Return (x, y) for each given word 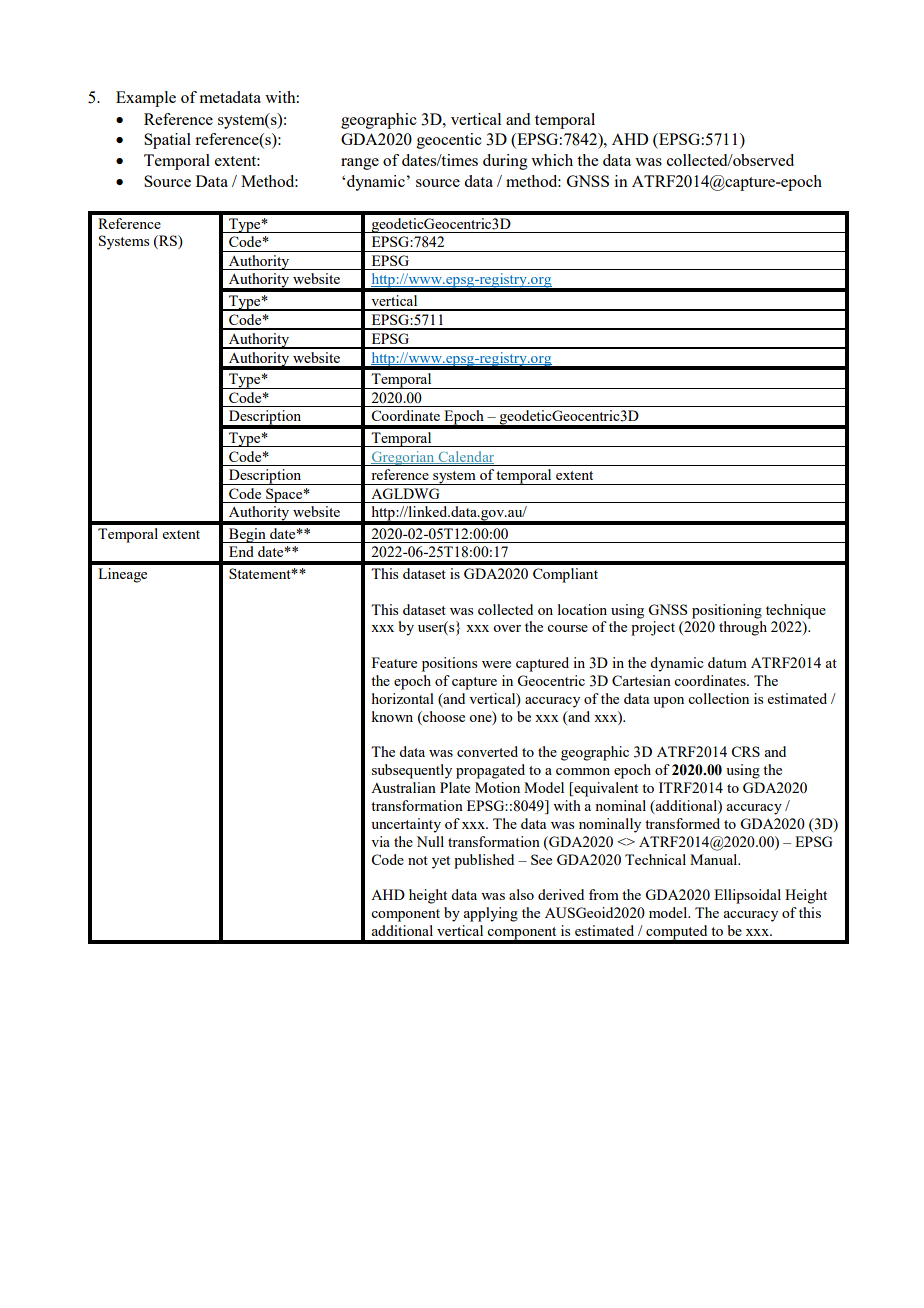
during (505, 162)
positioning (727, 611)
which (552, 160)
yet (441, 862)
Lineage (122, 575)
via (380, 841)
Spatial (167, 141)
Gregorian (403, 458)
